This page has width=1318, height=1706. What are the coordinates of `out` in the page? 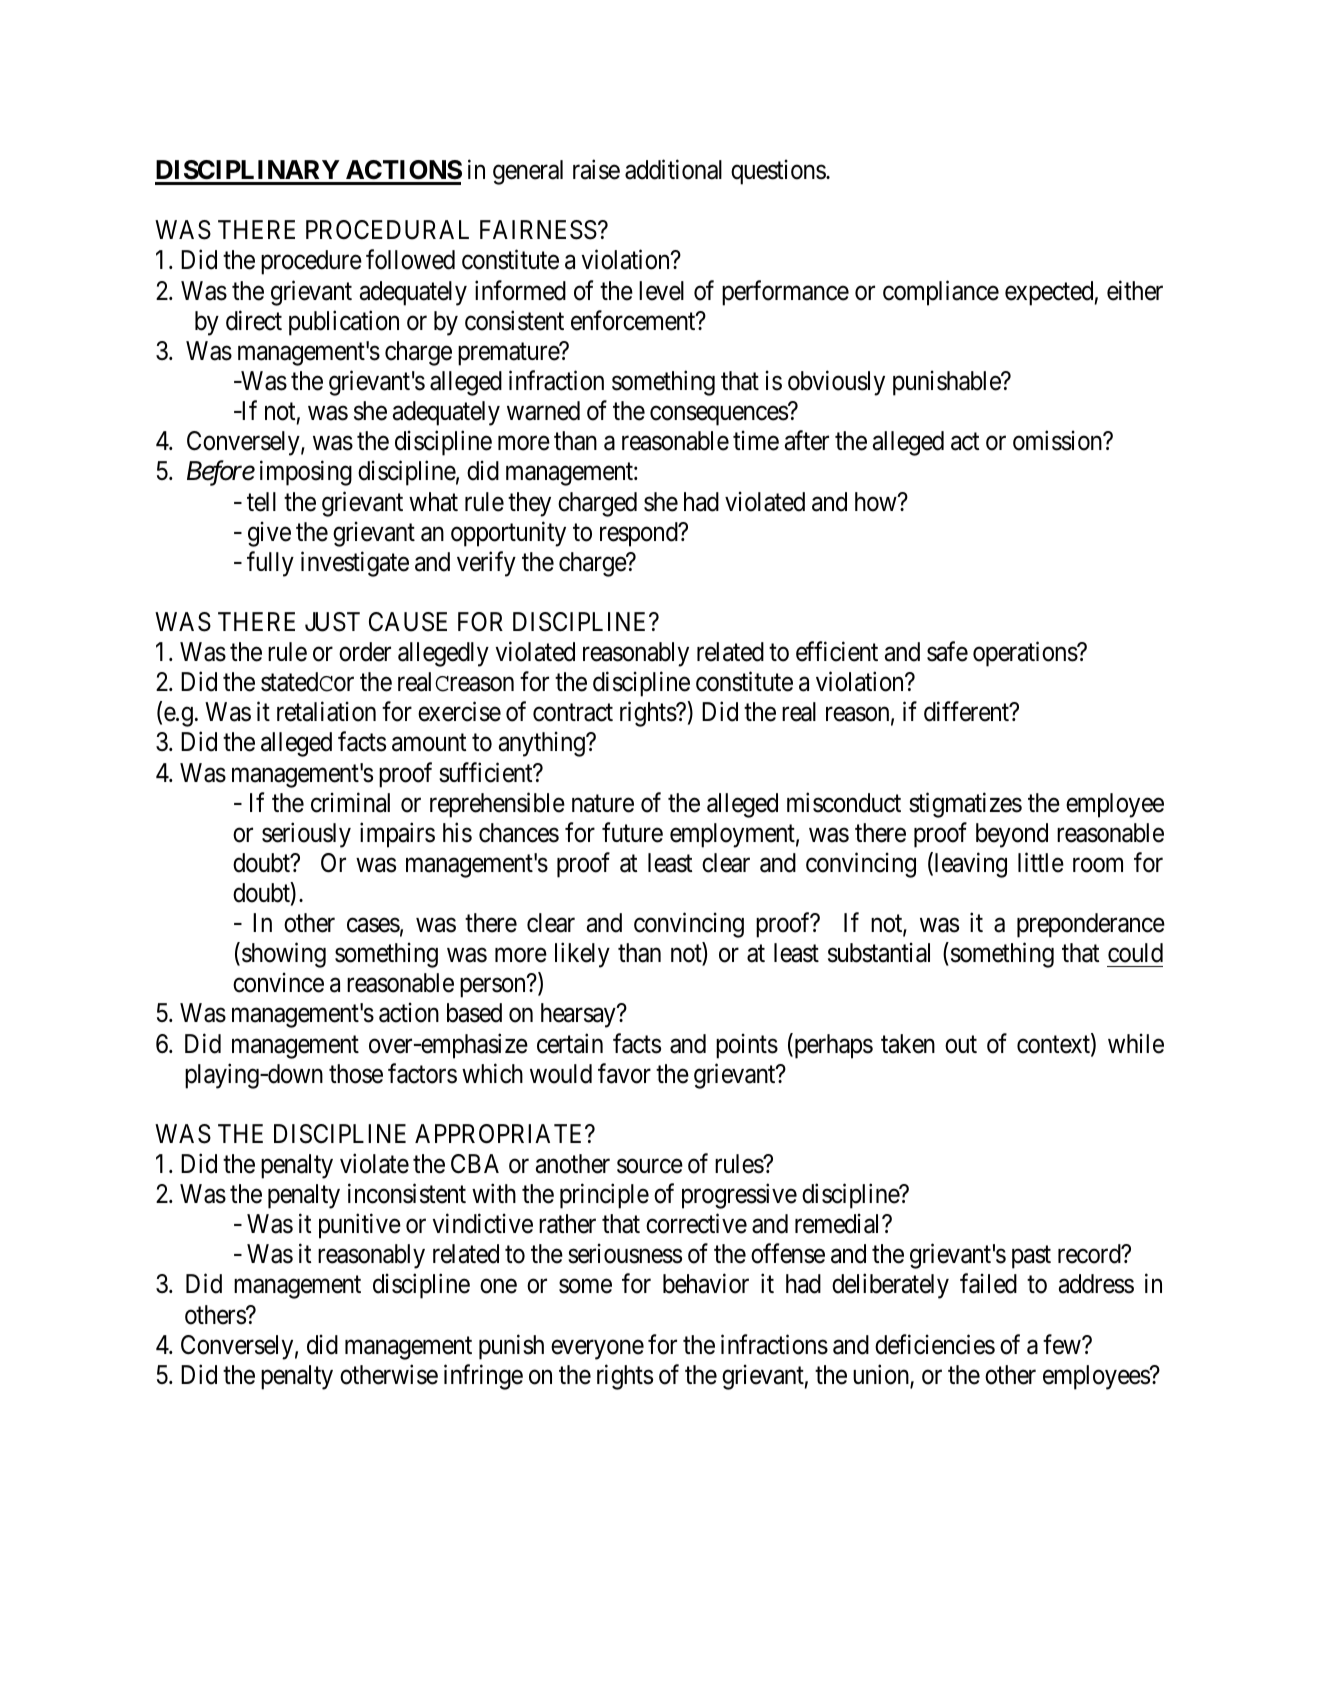 It's located at (961, 1045).
